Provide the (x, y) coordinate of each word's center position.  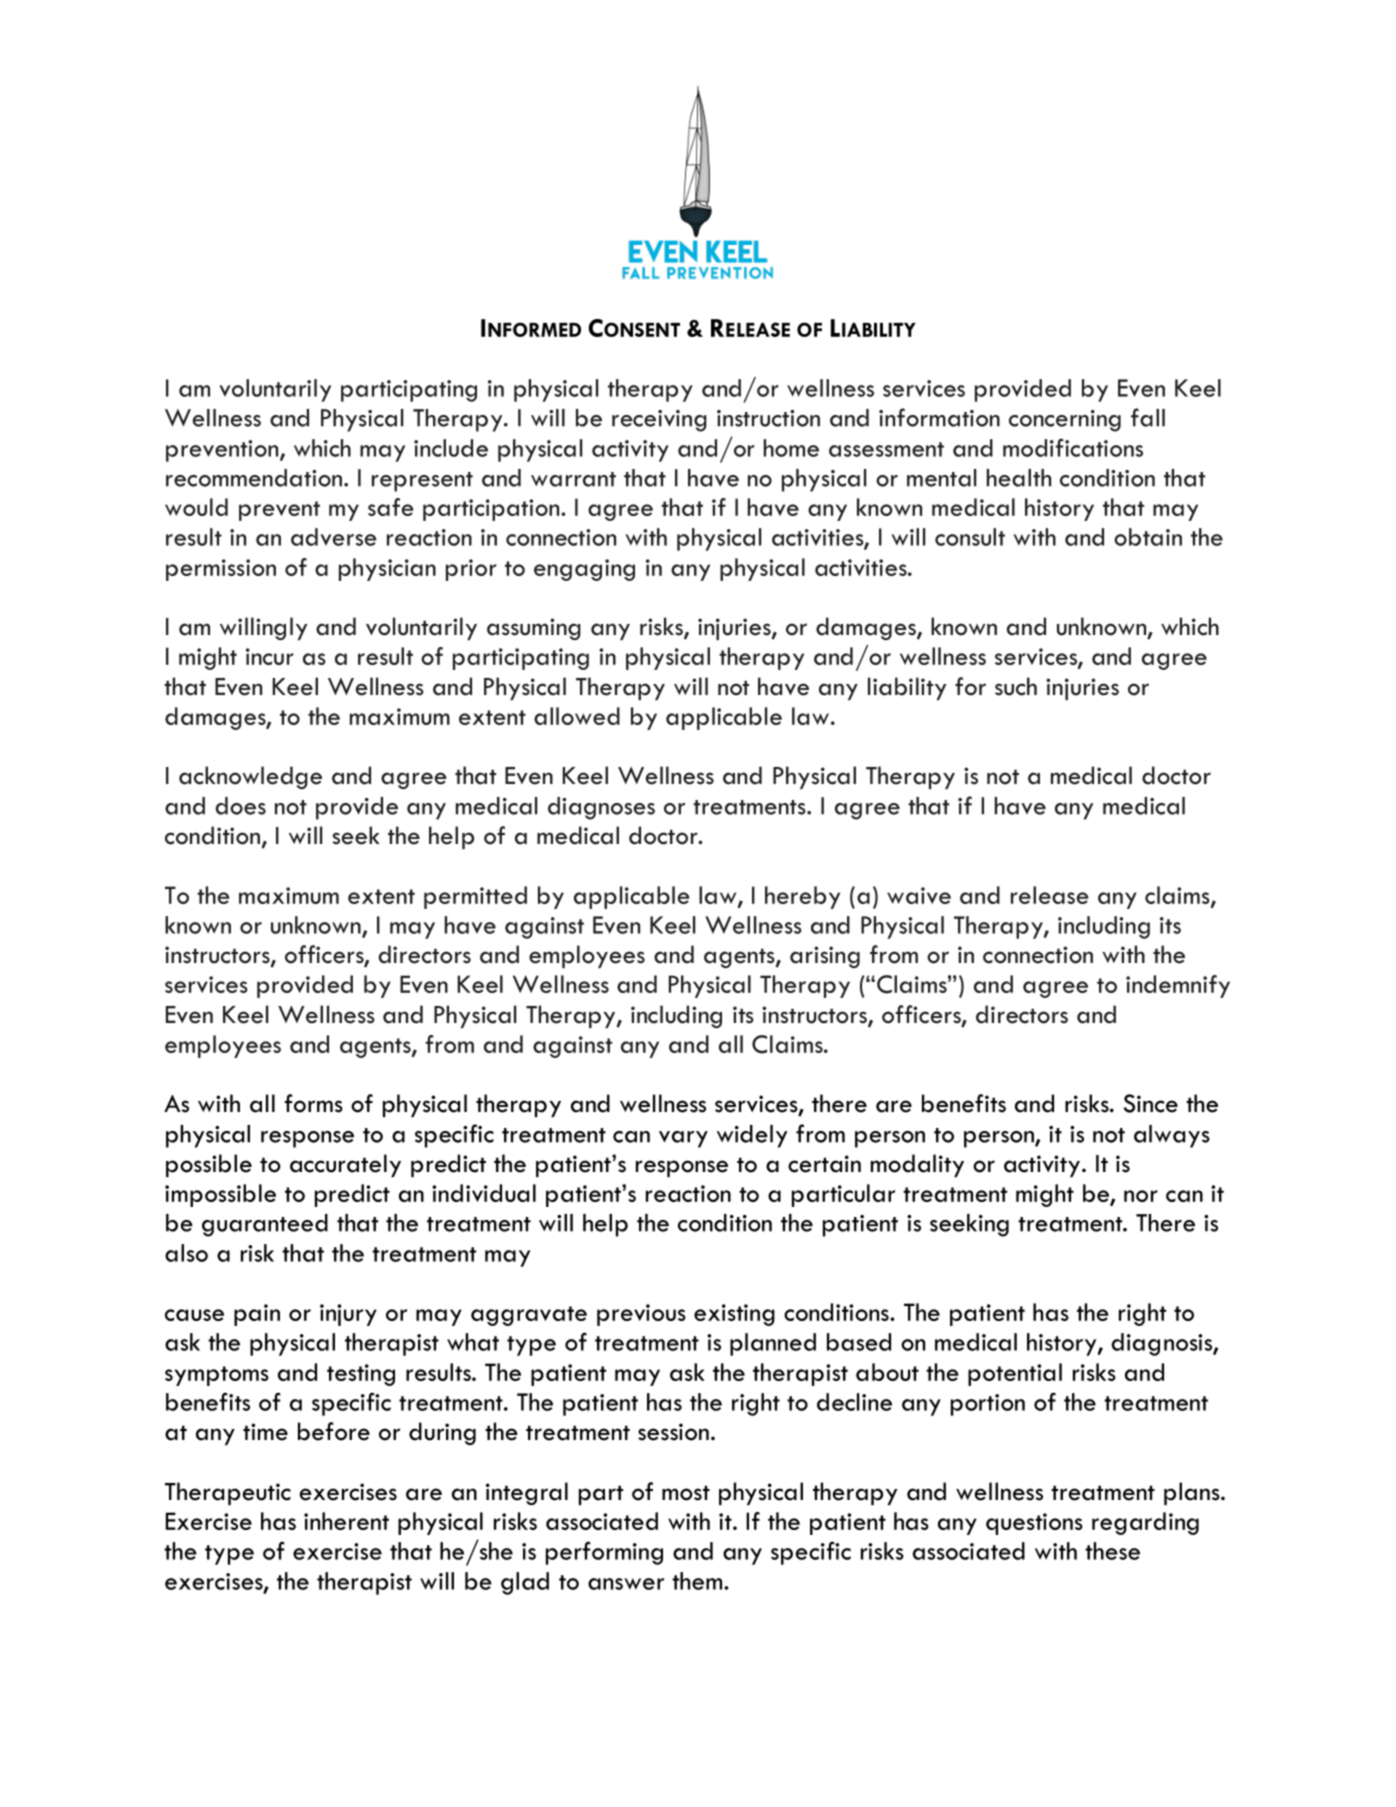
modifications (1073, 447)
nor (1141, 1196)
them (698, 1581)
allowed (577, 716)
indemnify (1178, 986)
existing (734, 1315)
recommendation (254, 478)
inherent (346, 1521)
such (1016, 686)
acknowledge (250, 777)
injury (348, 1315)
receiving (659, 421)
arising (825, 957)
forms (313, 1103)
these (1112, 1551)
